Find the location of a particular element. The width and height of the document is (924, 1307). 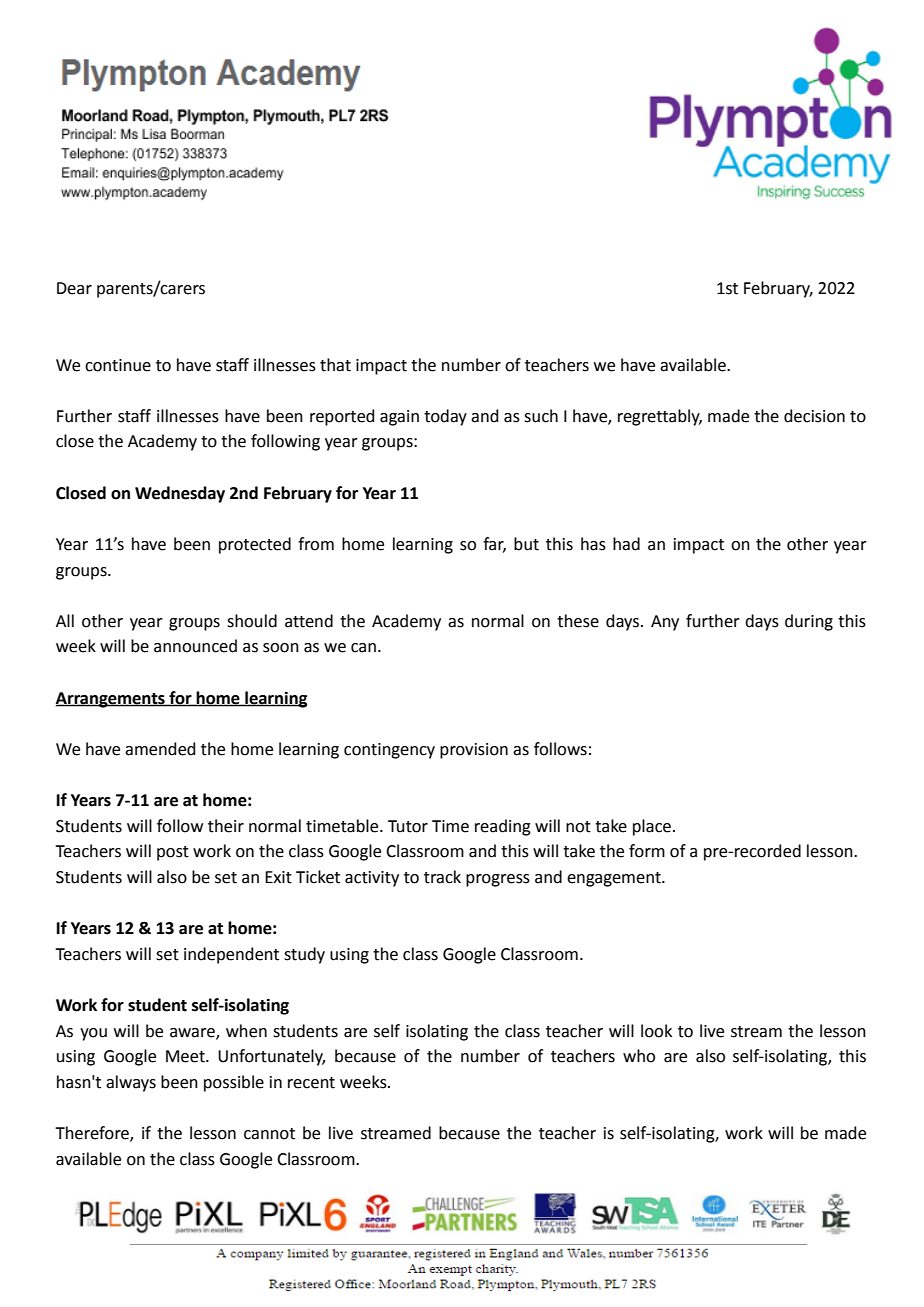

recent is located at coordinates (311, 1083).
